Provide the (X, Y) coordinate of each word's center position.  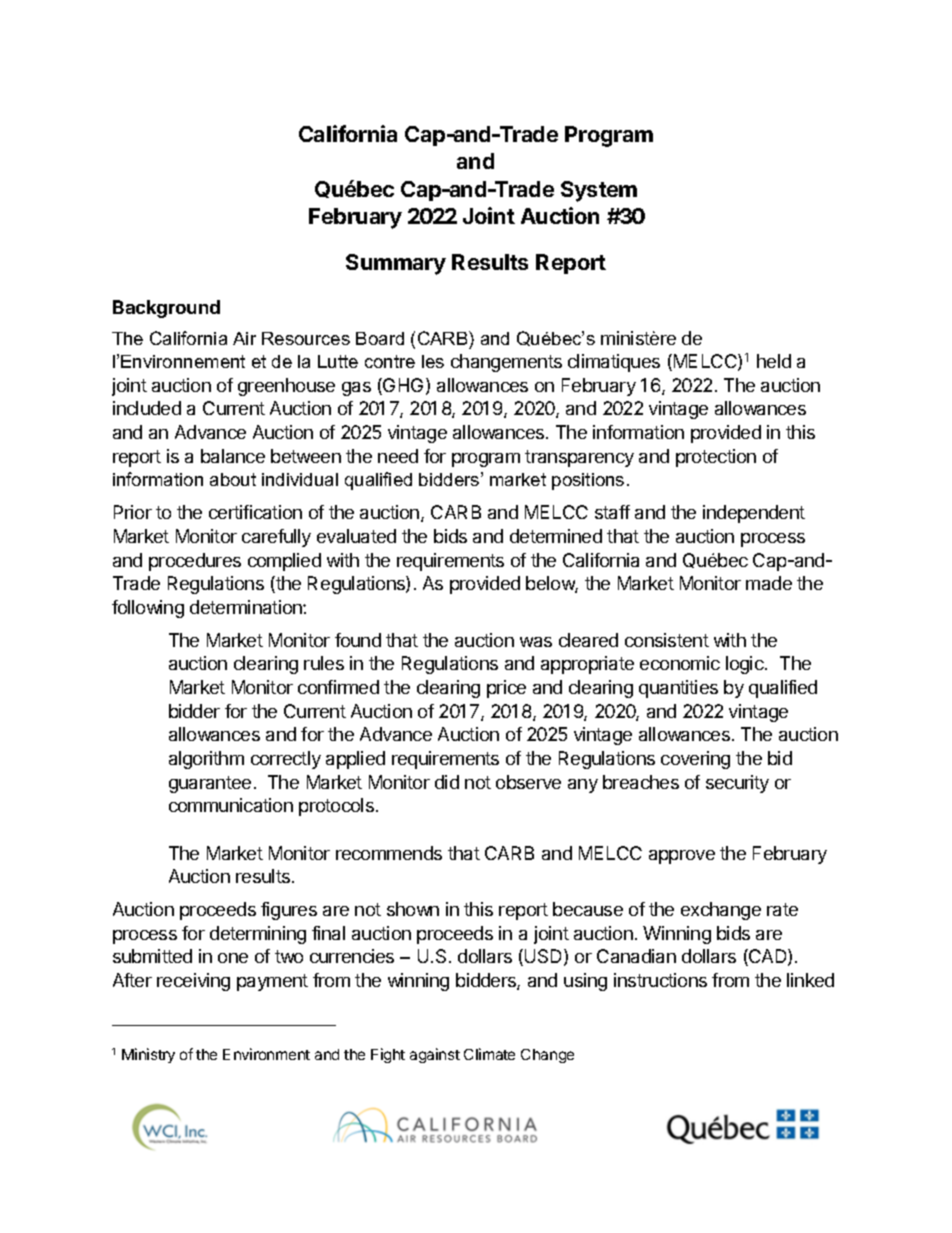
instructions (660, 980)
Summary (396, 264)
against (435, 1055)
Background (166, 309)
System (599, 191)
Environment (266, 1054)
